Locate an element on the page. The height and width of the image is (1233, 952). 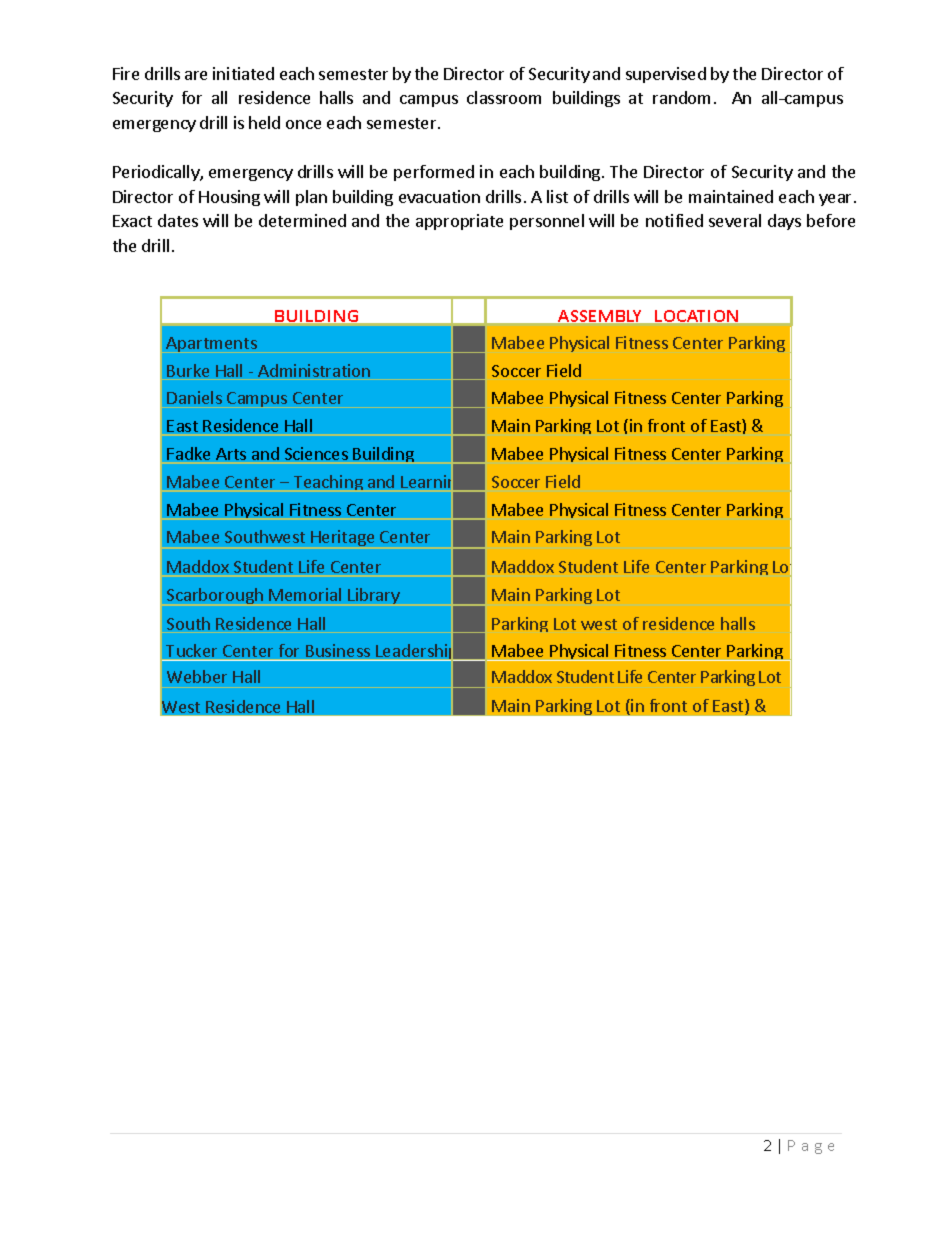
LOCATION is located at coordinates (696, 316).
